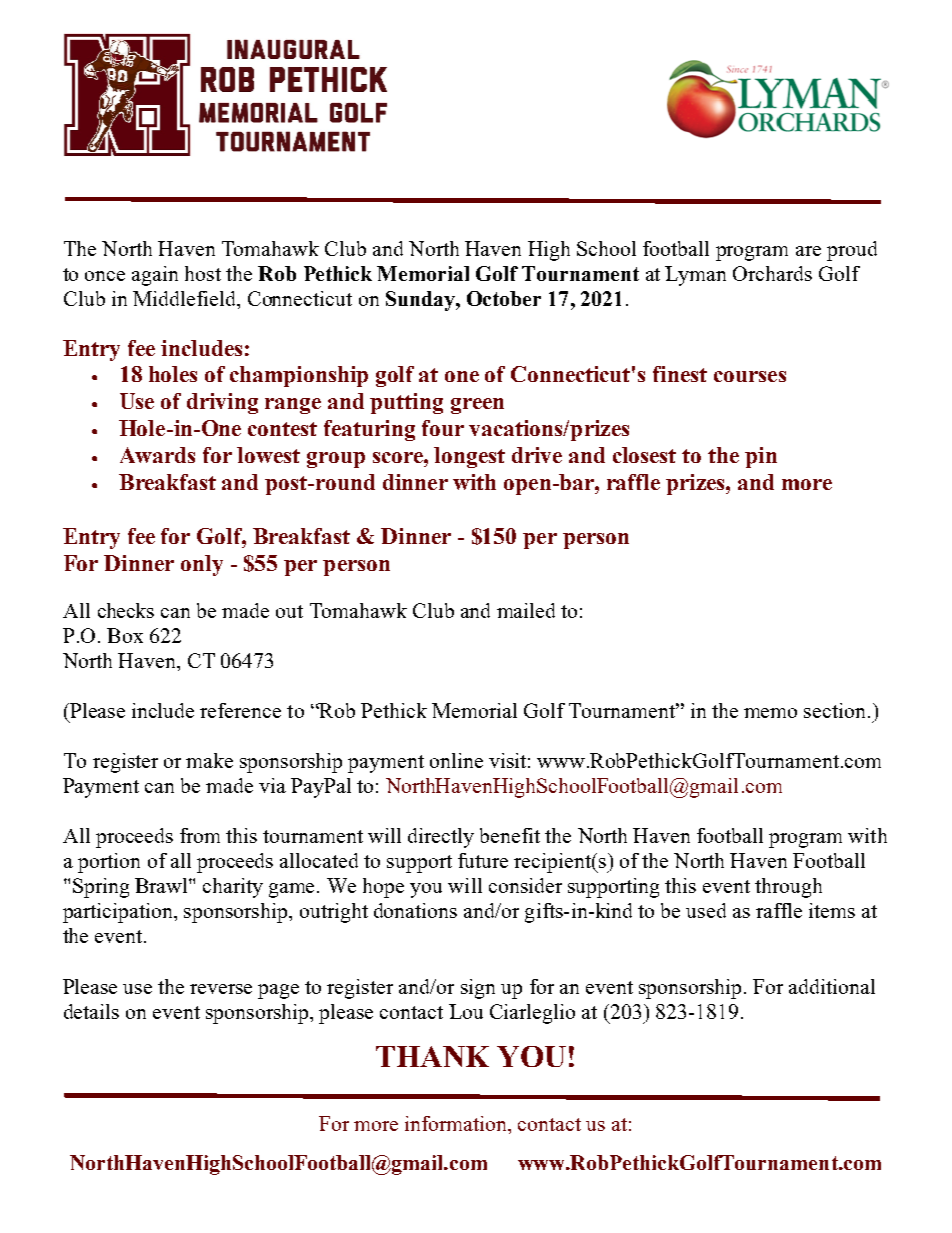 Image resolution: width=952 pixels, height=1233 pixels. Describe the element at coordinates (240, 710) in the screenshot. I see `reference` at that location.
